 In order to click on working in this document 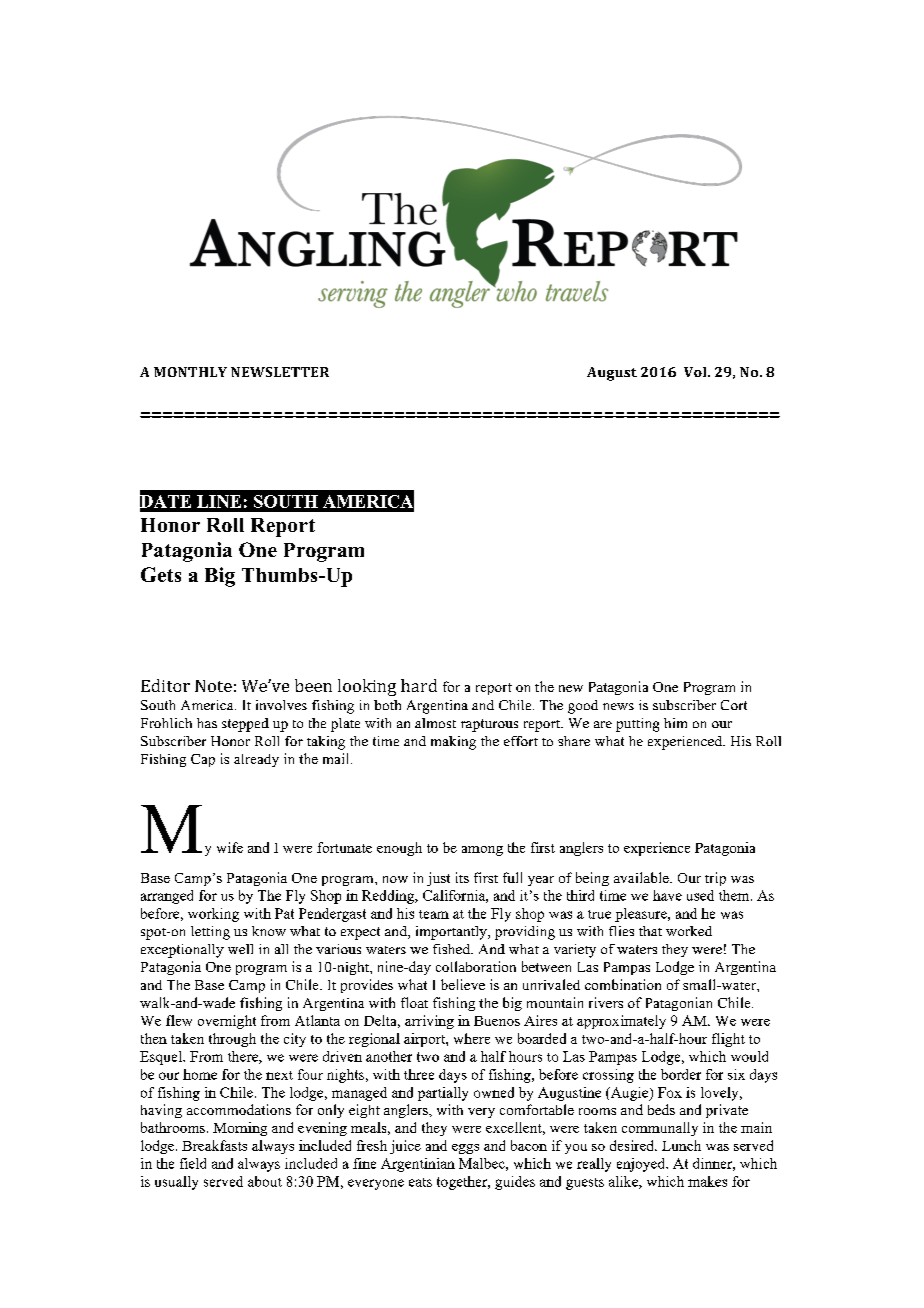, I will do `click(213, 915)`.
